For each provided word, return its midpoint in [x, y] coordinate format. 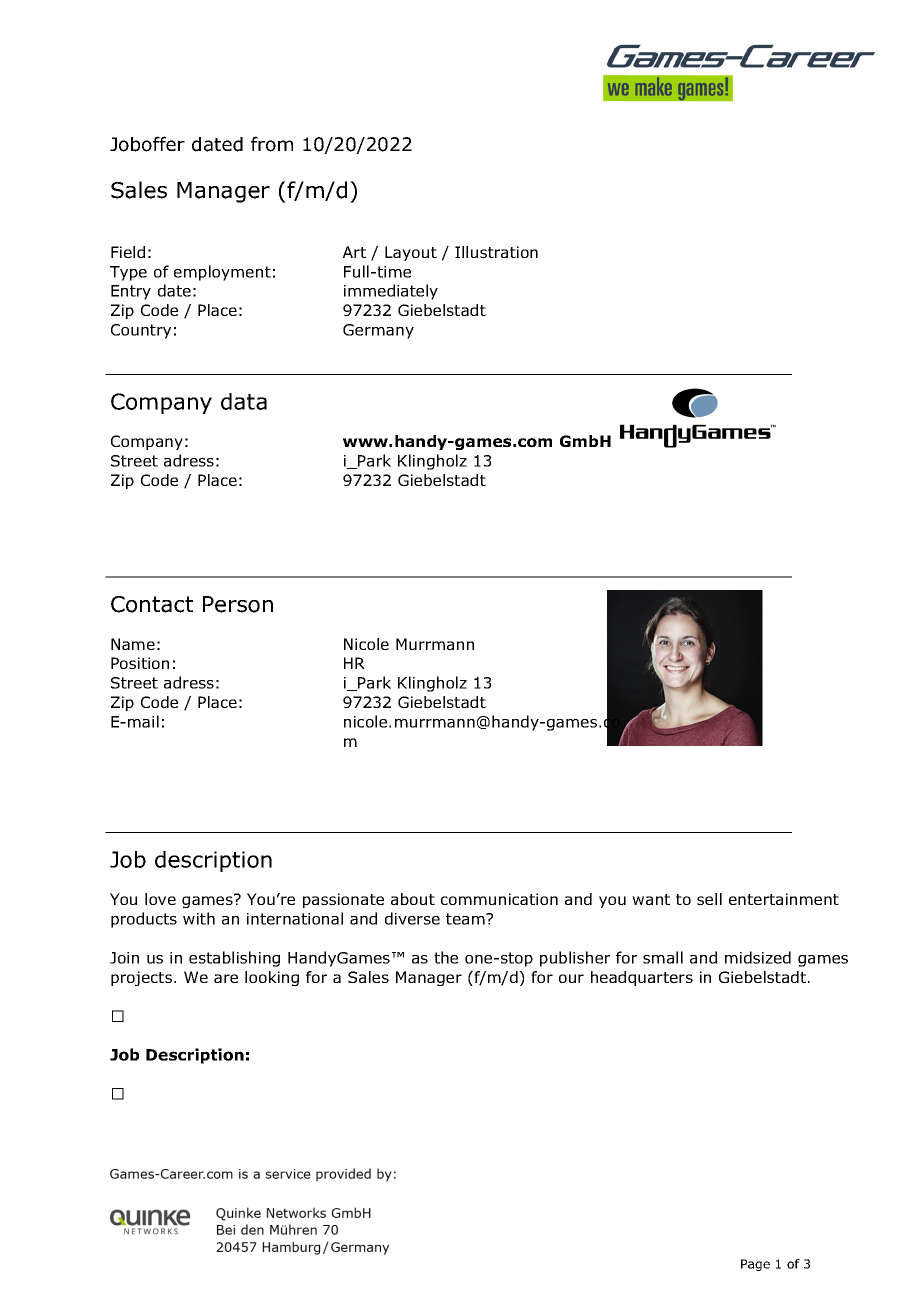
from [272, 144]
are [226, 978]
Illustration [496, 252]
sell [709, 899]
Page [755, 1265]
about [413, 899]
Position [140, 663]
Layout [411, 253]
